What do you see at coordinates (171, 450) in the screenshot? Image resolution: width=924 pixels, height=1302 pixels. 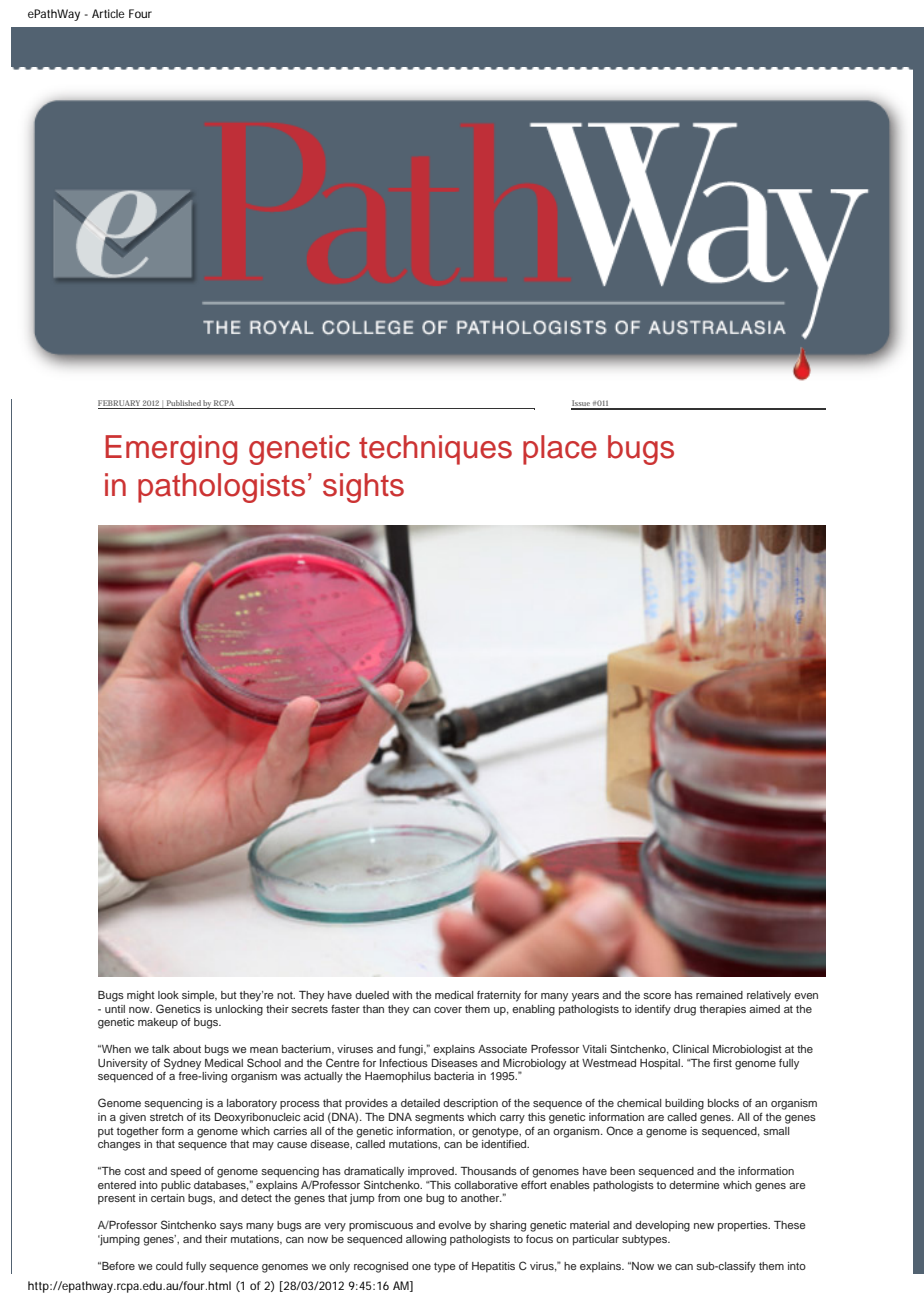 I see `Emerging` at bounding box center [171, 450].
